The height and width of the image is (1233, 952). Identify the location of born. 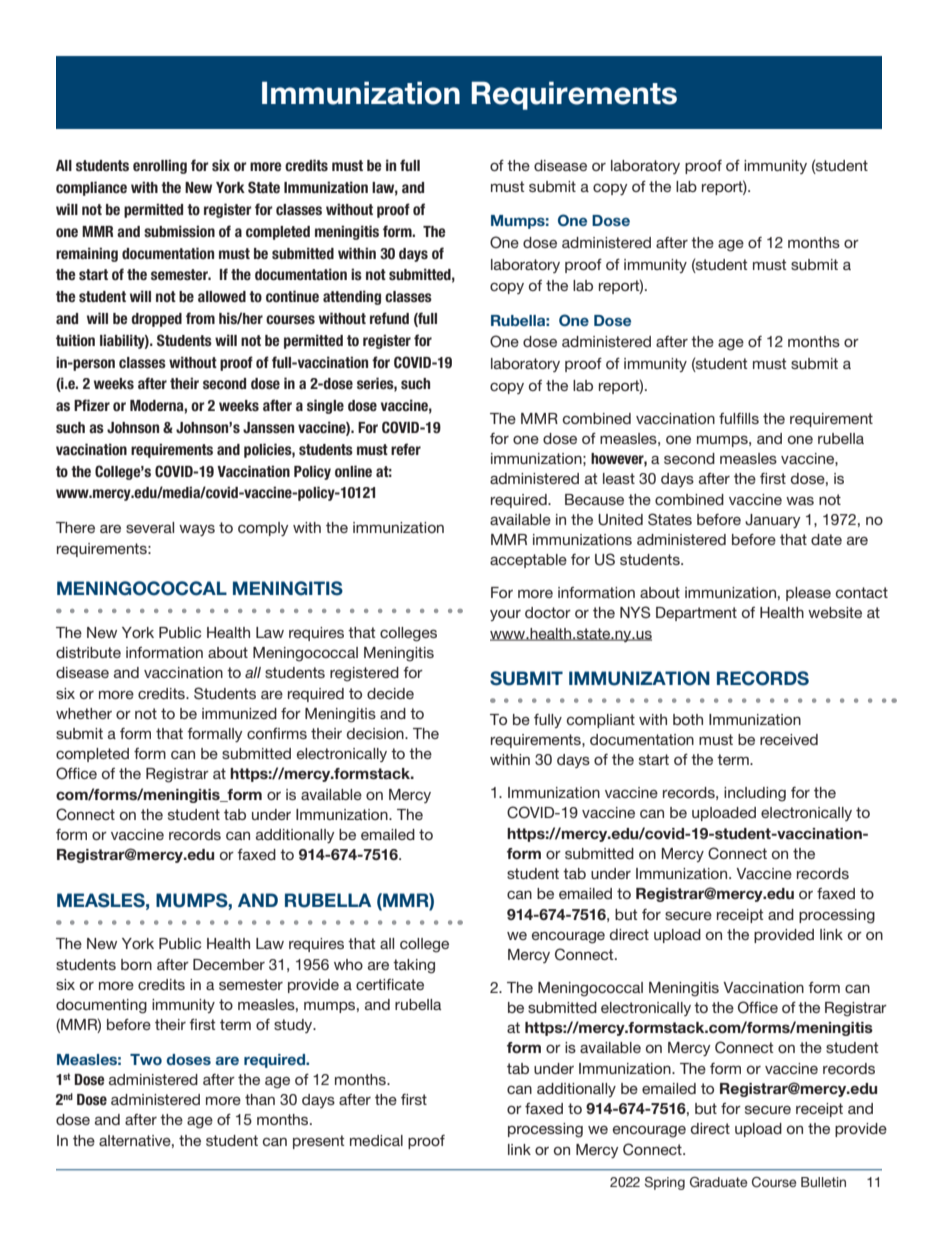
(136, 964).
